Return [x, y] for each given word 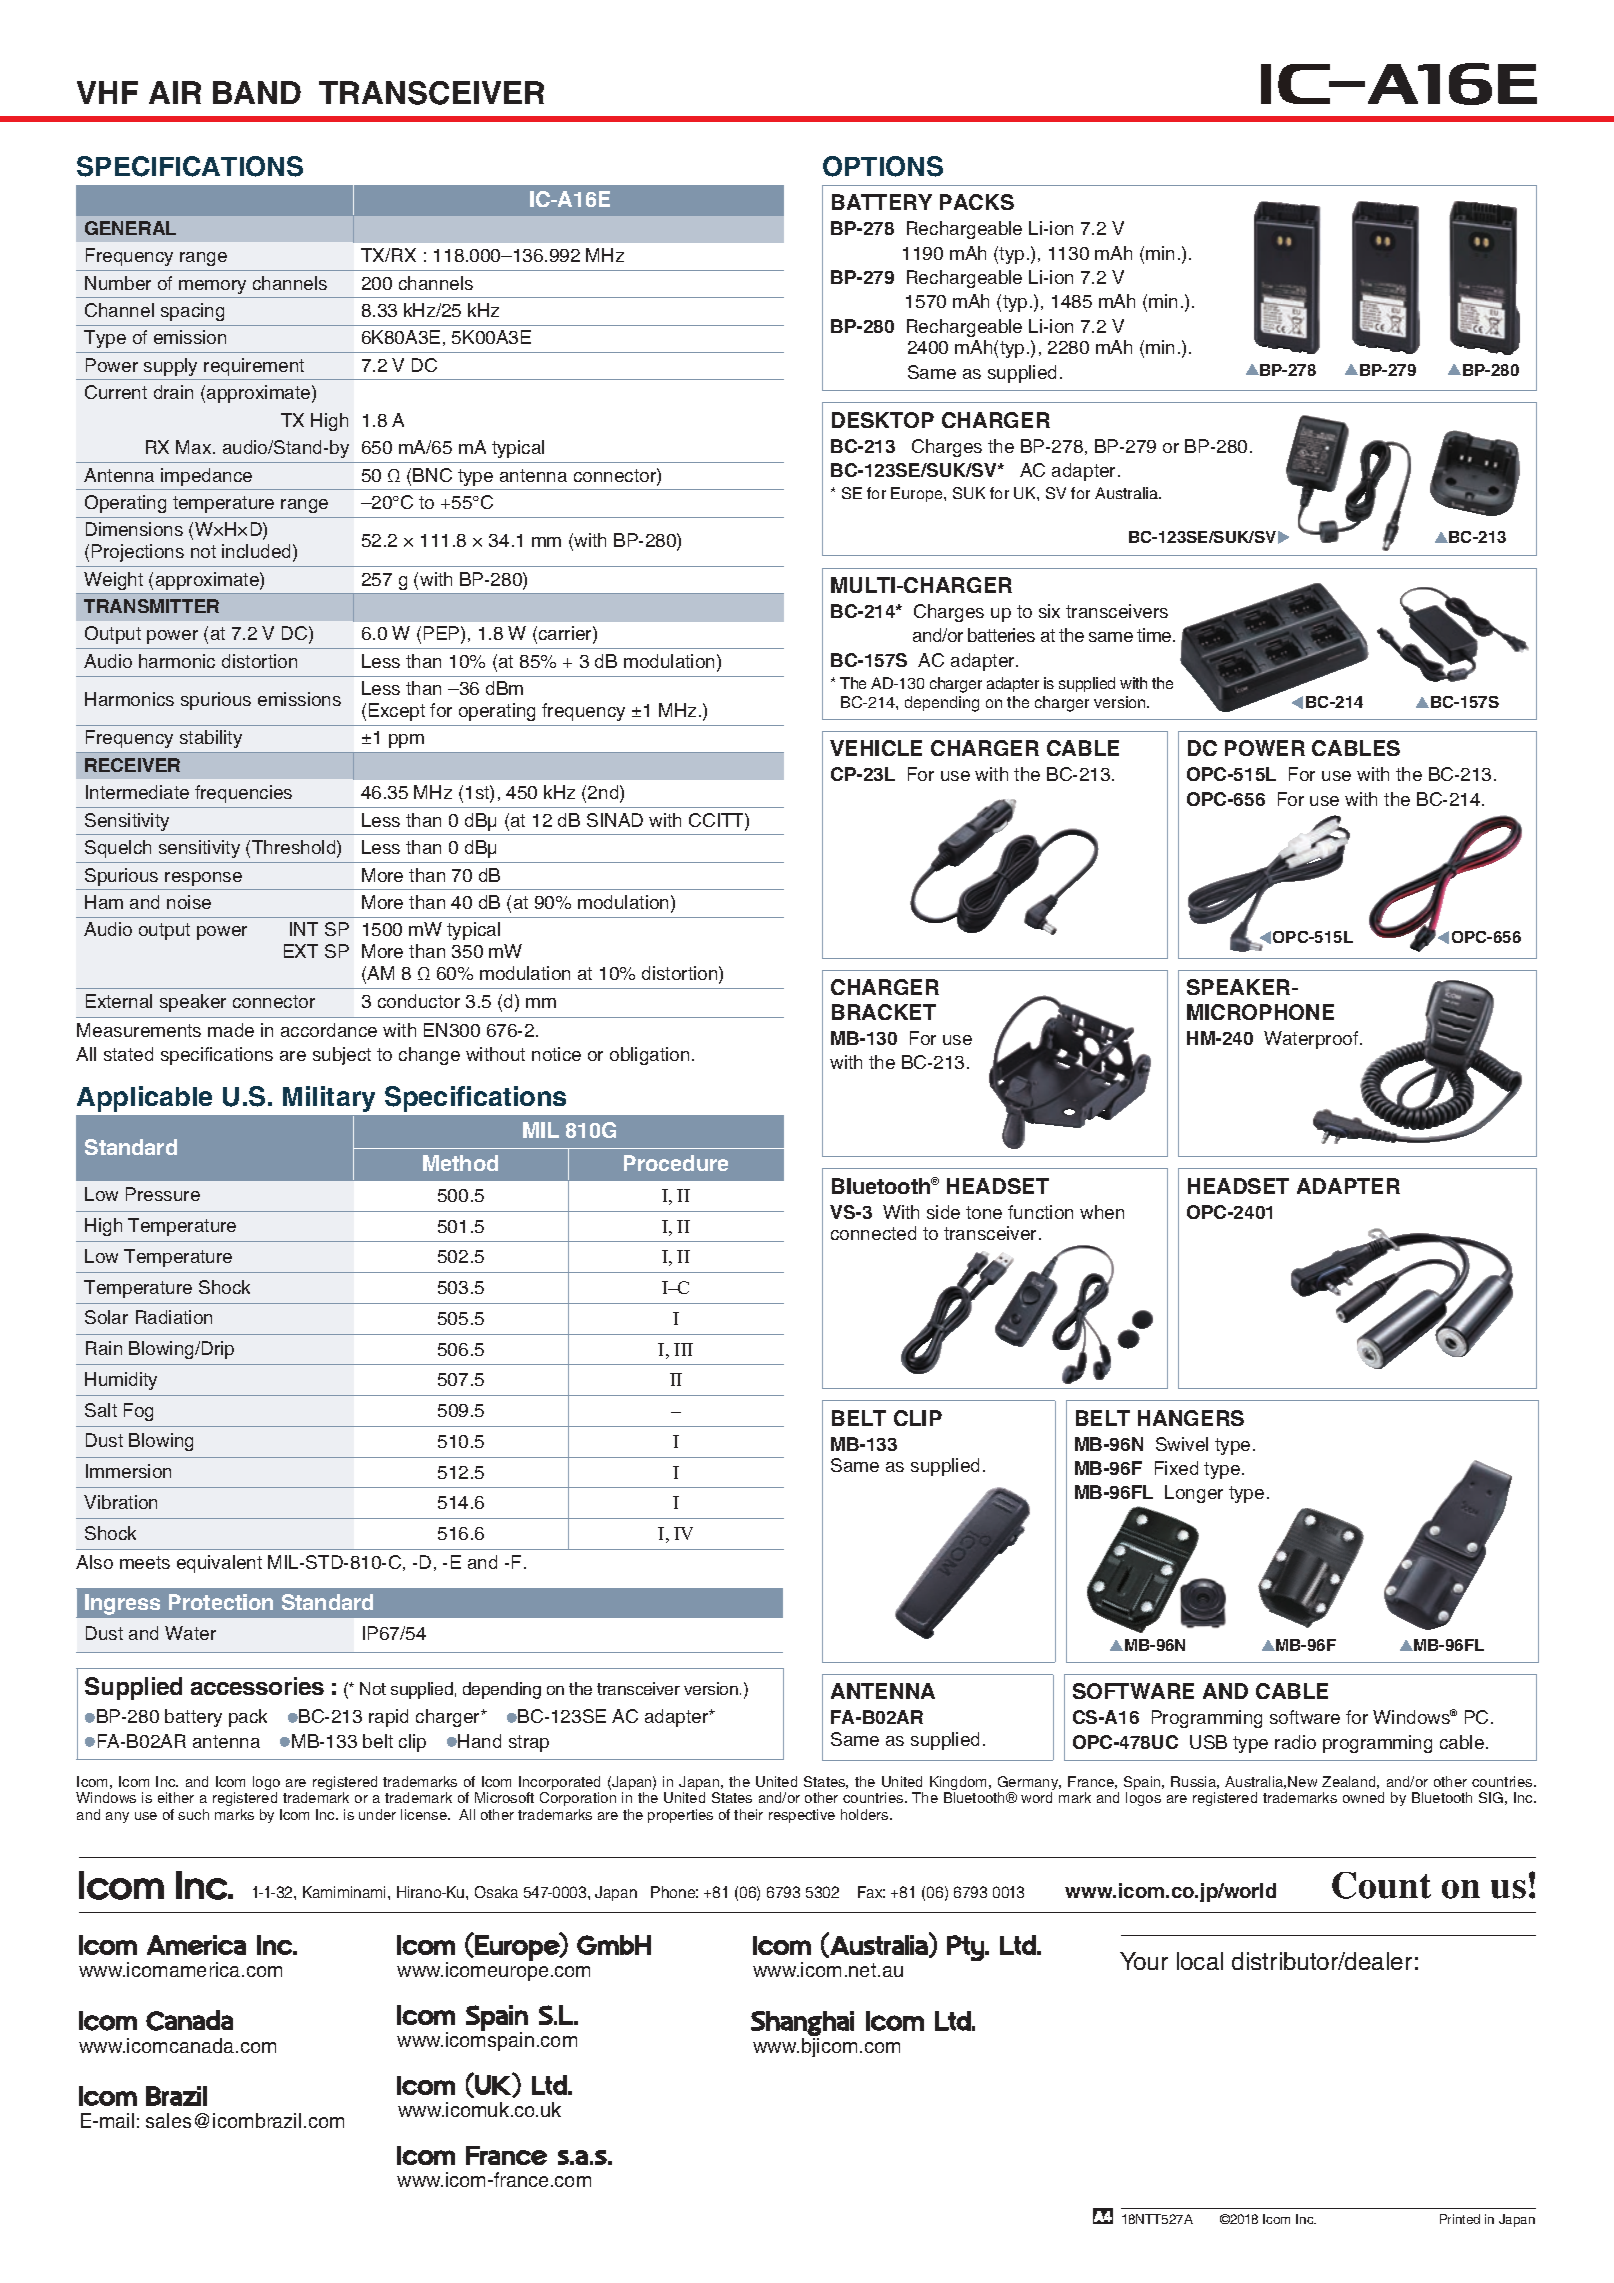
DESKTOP [883, 420]
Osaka [496, 1892]
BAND [257, 92]
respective [802, 1816]
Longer [1194, 1494]
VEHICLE [876, 748]
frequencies [243, 794]
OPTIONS [883, 166]
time [1155, 635]
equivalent [219, 1564]
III [683, 1349]
